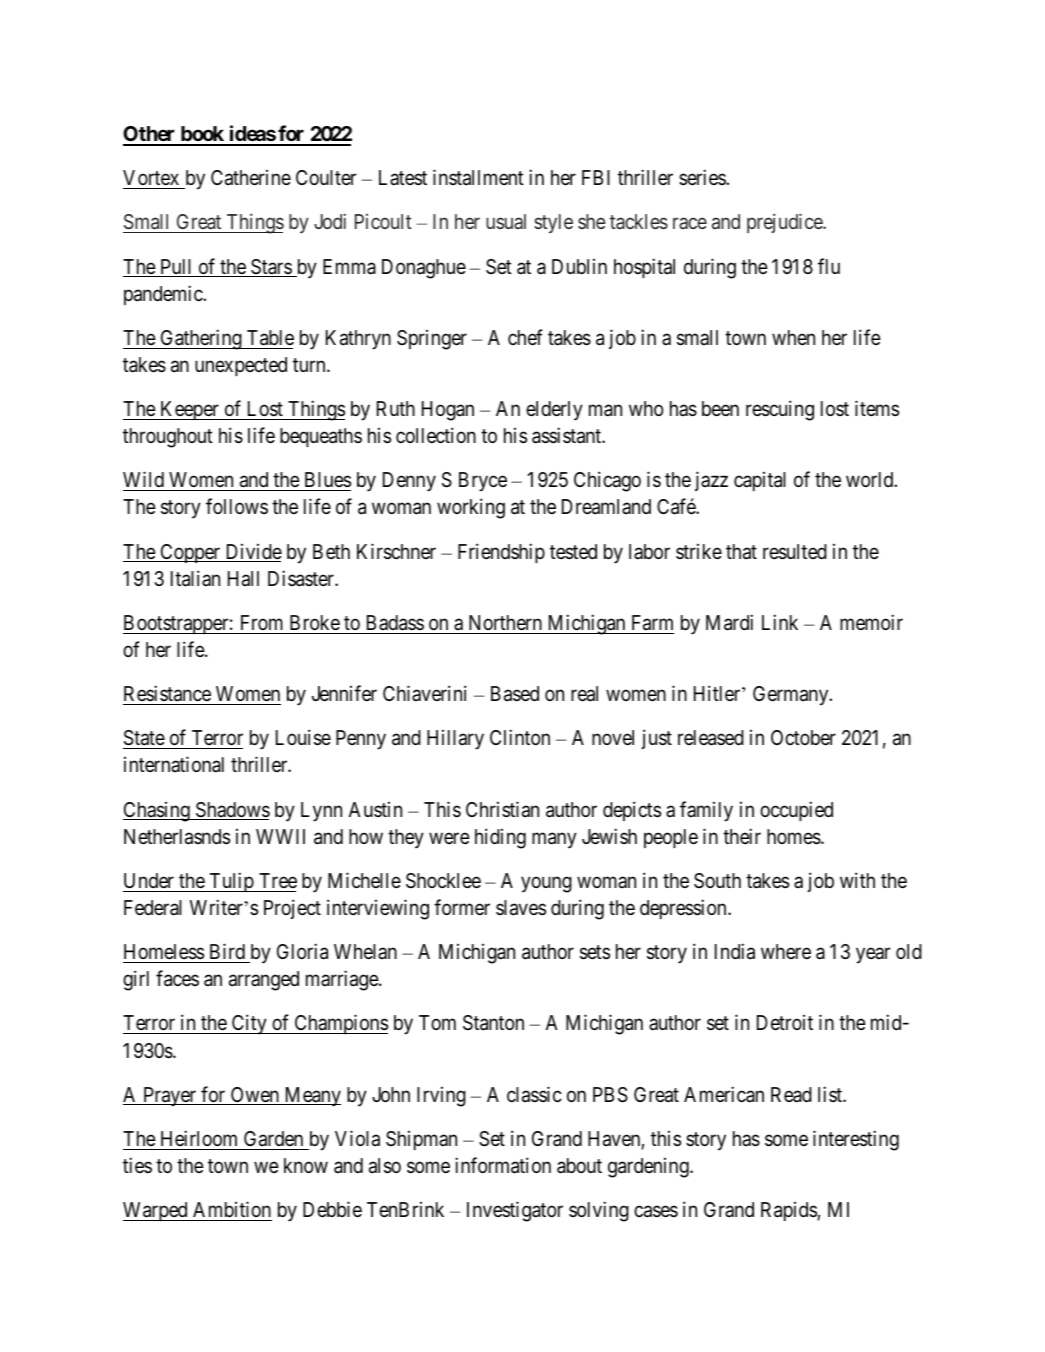 The height and width of the image is (1352, 1045). Describe the element at coordinates (515, 694) in the image. I see `Based` at that location.
